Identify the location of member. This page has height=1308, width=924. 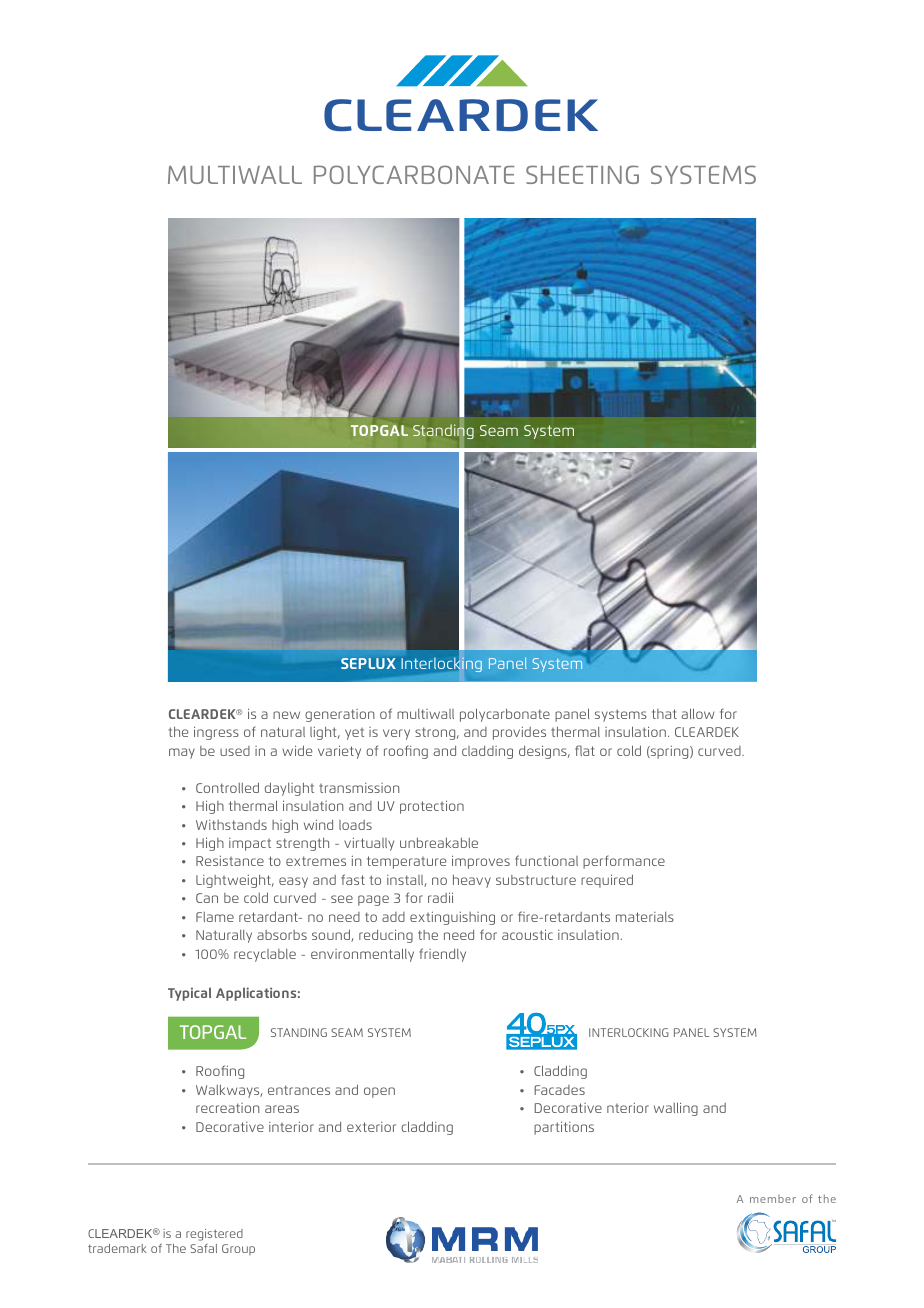
(773, 1199).
